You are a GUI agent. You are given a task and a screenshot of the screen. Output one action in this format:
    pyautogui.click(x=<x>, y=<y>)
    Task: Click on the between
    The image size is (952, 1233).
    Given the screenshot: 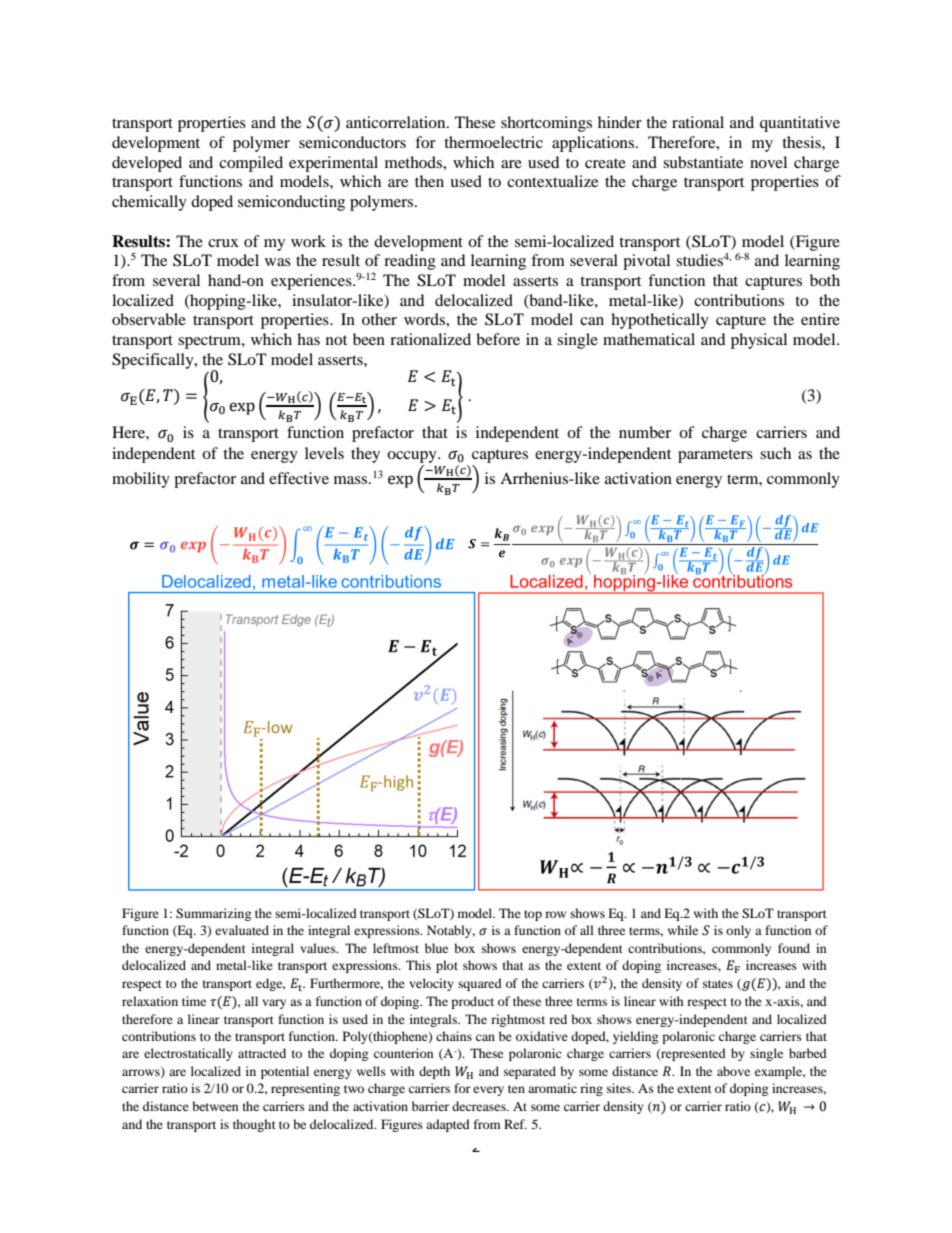 What is the action you would take?
    pyautogui.click(x=215, y=1106)
